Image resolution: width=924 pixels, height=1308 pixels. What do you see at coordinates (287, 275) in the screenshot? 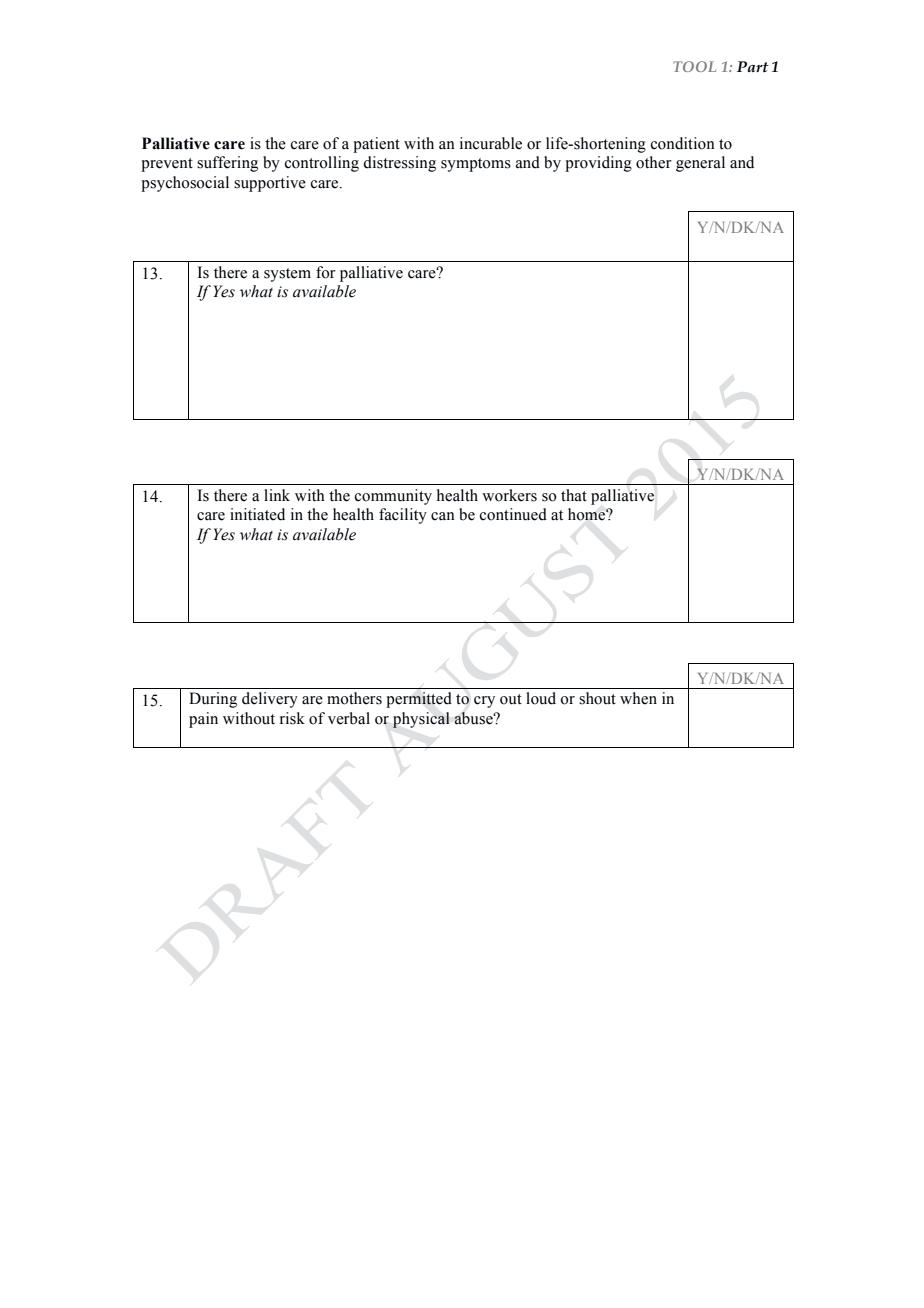
I see `system` at bounding box center [287, 275].
